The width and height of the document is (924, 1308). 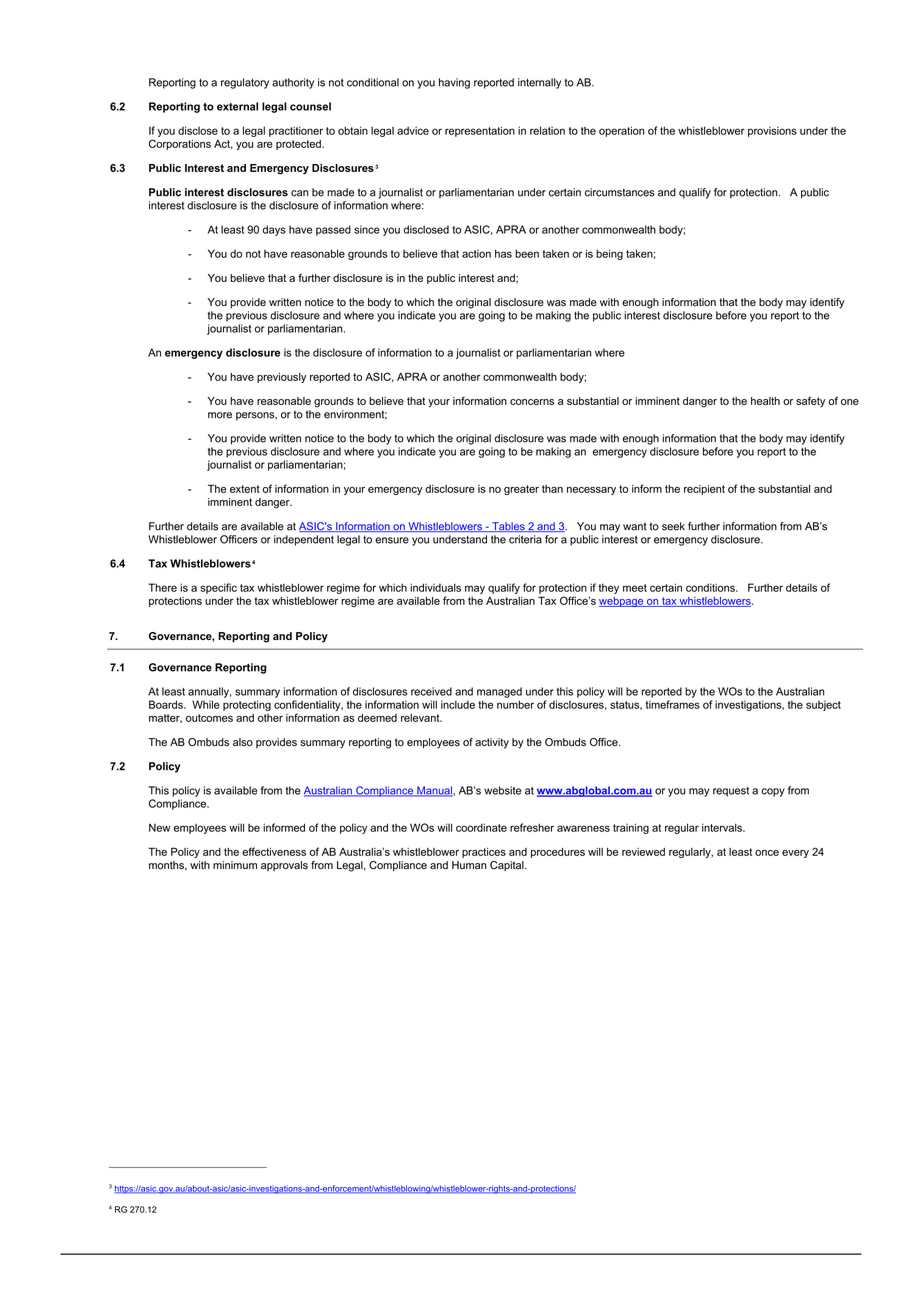 What do you see at coordinates (480, 131) in the document?
I see `representation` at bounding box center [480, 131].
